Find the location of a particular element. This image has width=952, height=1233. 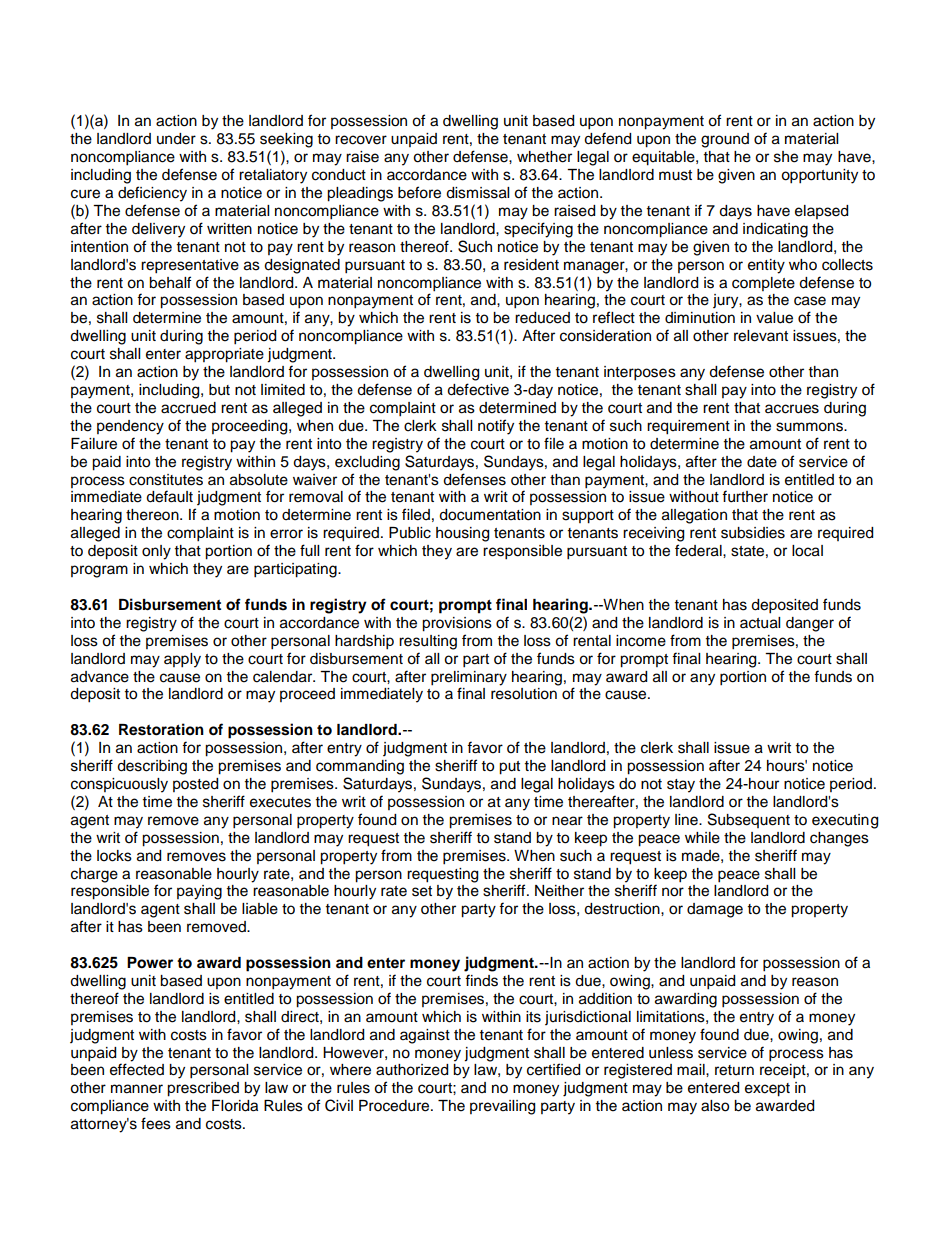

except is located at coordinates (767, 1090).
